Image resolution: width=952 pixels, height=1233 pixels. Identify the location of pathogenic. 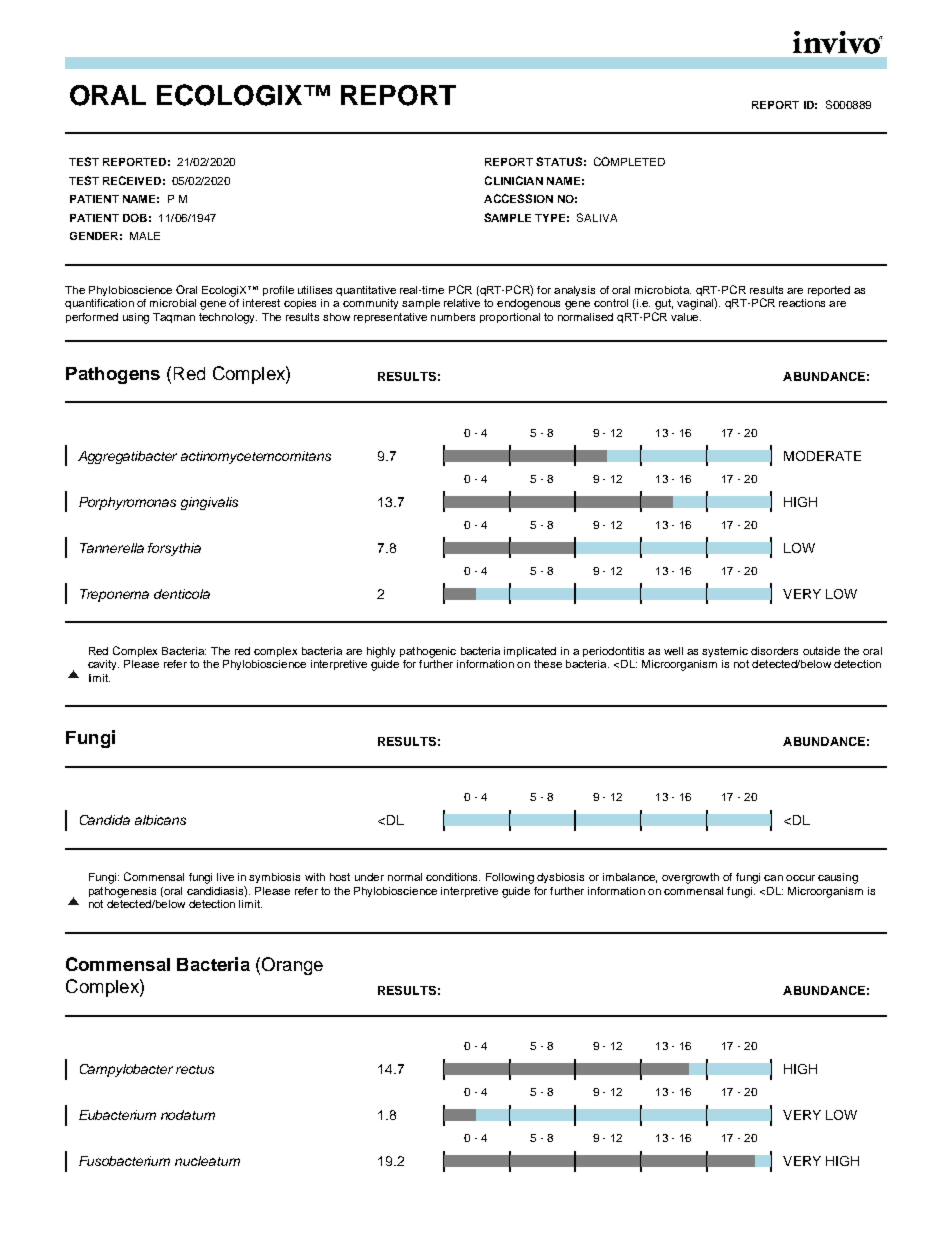
(428, 652).
